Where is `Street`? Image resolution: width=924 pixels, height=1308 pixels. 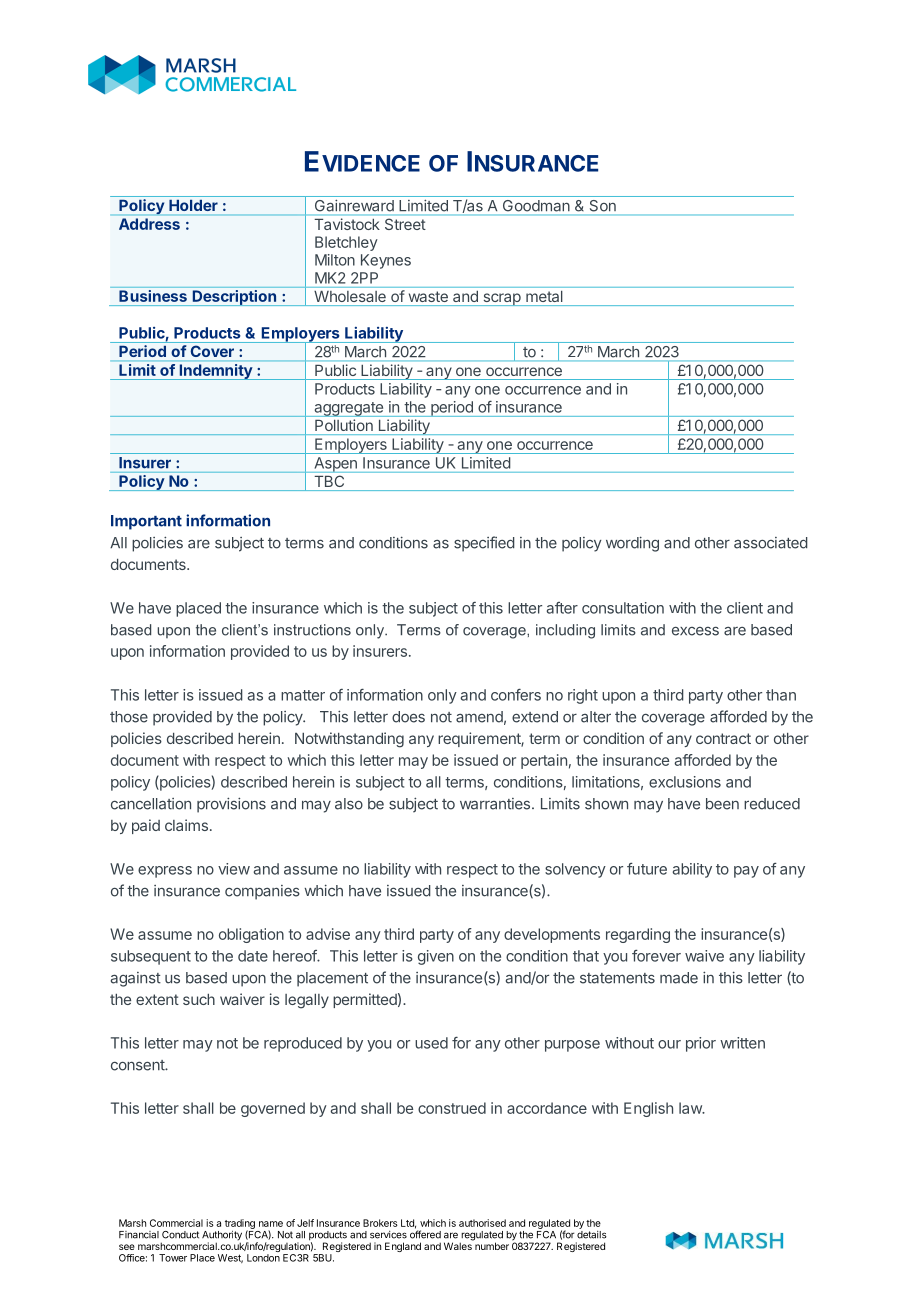
Street is located at coordinates (405, 224).
